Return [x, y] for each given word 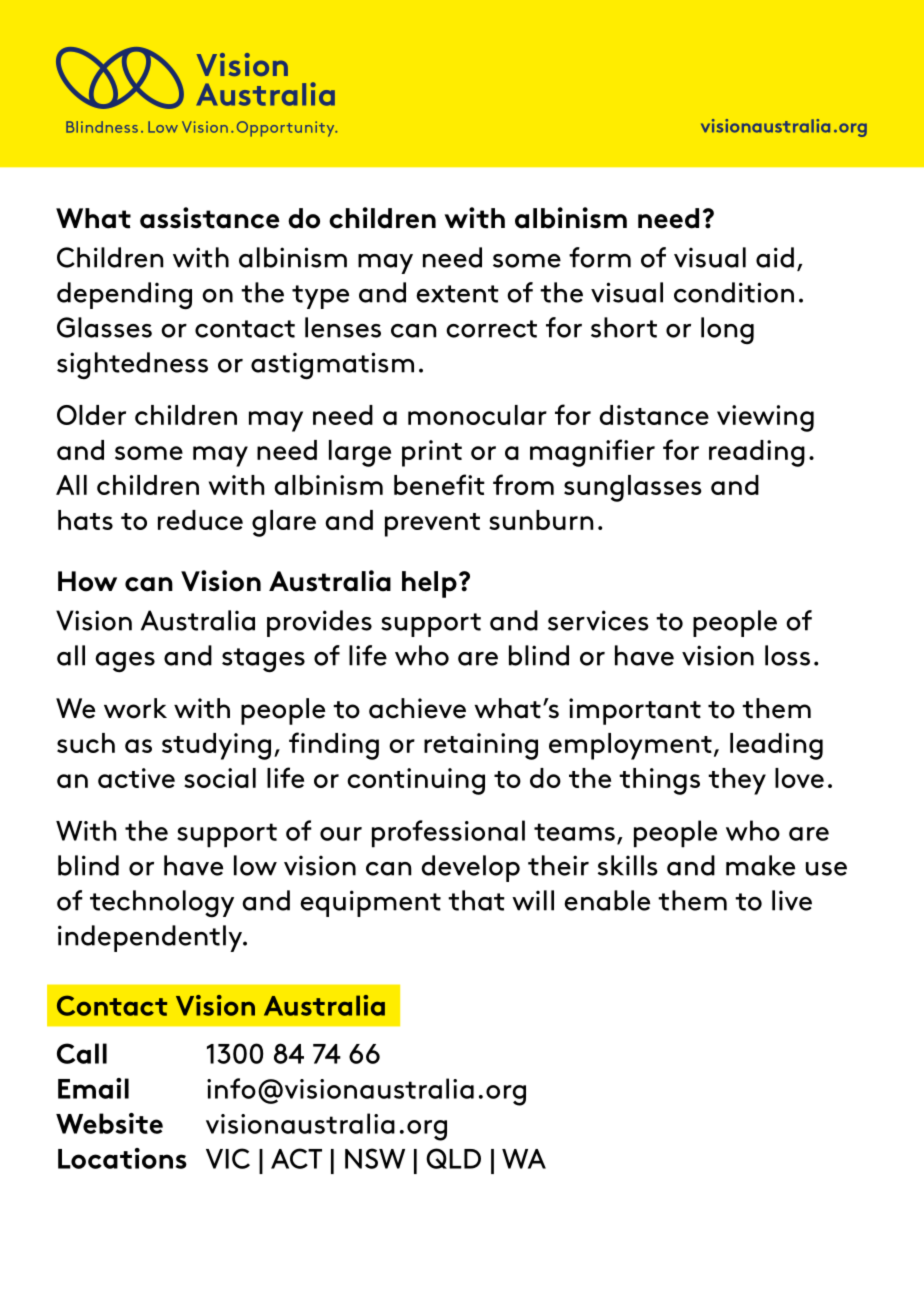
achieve [417, 708]
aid [775, 257]
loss [787, 655]
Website [109, 1123]
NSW [375, 1158]
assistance [209, 218]
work [135, 708]
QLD [453, 1158]
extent [457, 294]
